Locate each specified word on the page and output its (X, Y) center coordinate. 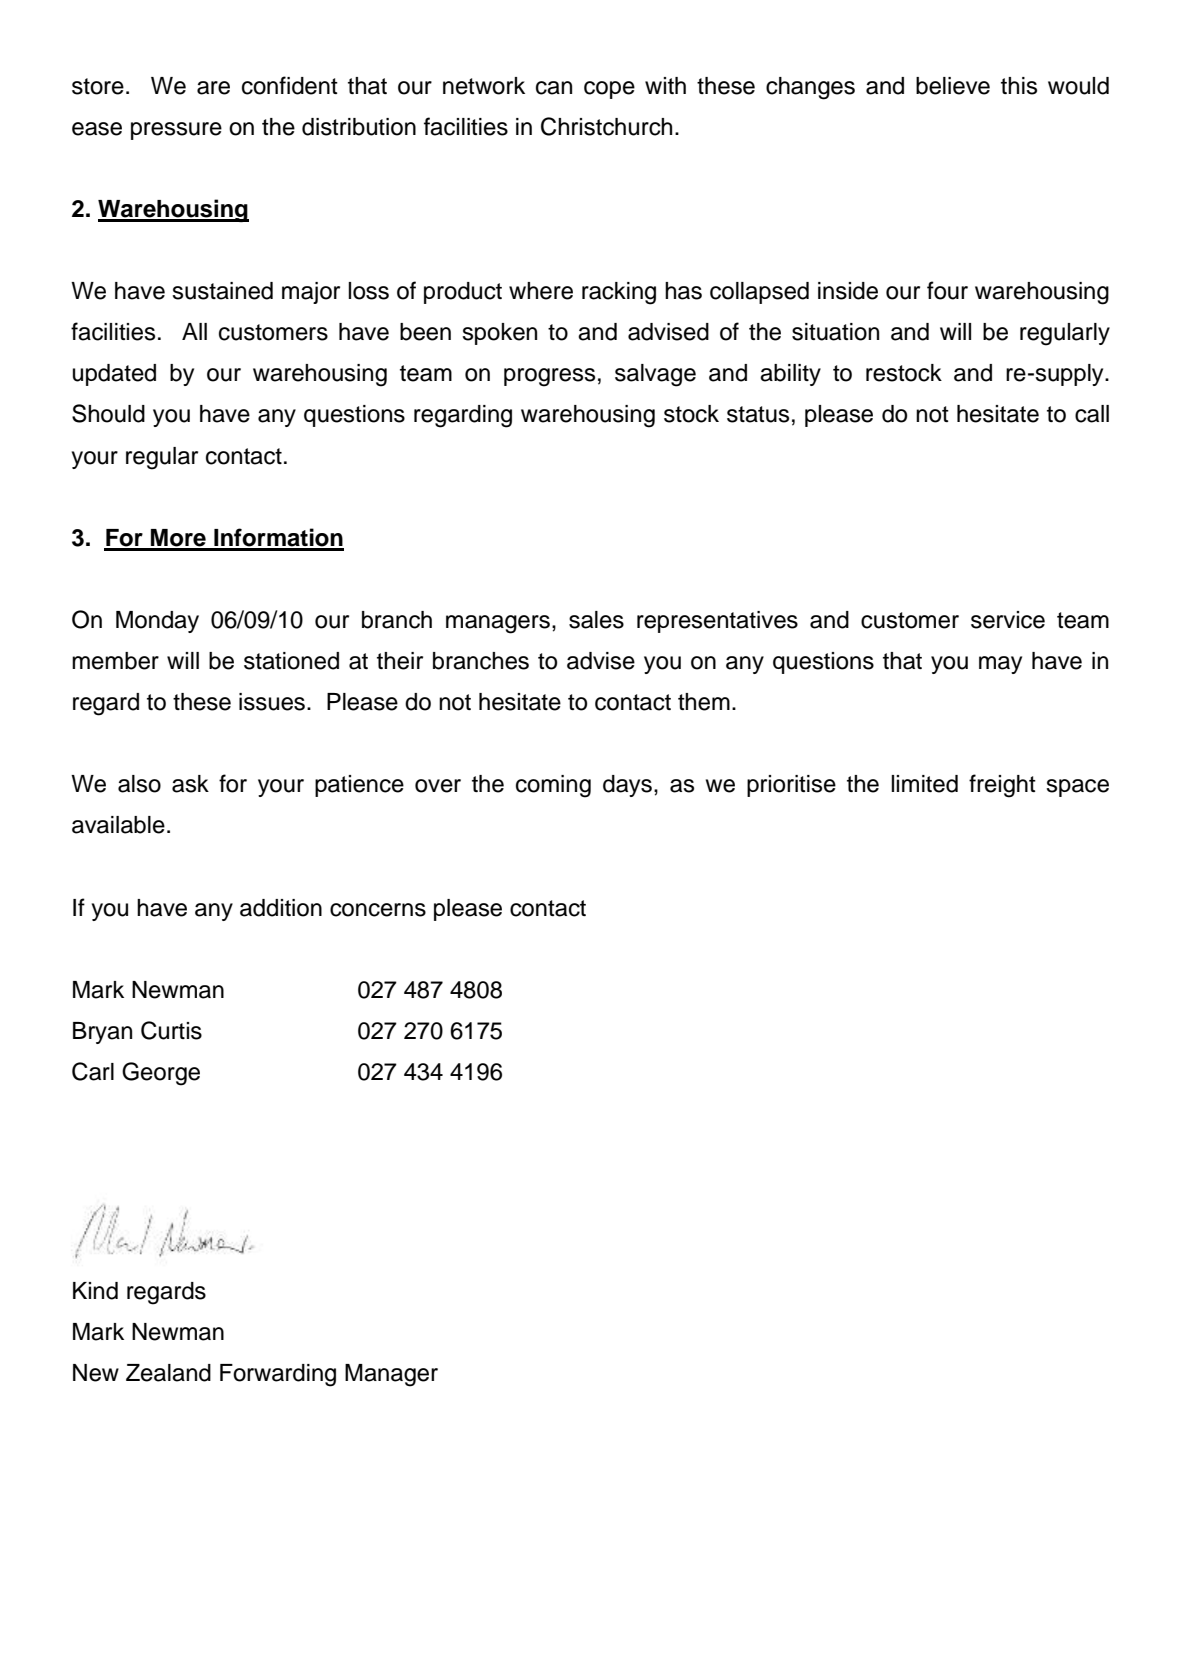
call (1092, 414)
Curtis (171, 1030)
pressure (176, 131)
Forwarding (278, 1375)
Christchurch (606, 126)
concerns (378, 910)
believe (953, 86)
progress (549, 377)
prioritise (791, 786)
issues (273, 702)
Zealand (168, 1373)
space (1077, 788)
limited (924, 784)
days (627, 786)
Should (108, 413)
